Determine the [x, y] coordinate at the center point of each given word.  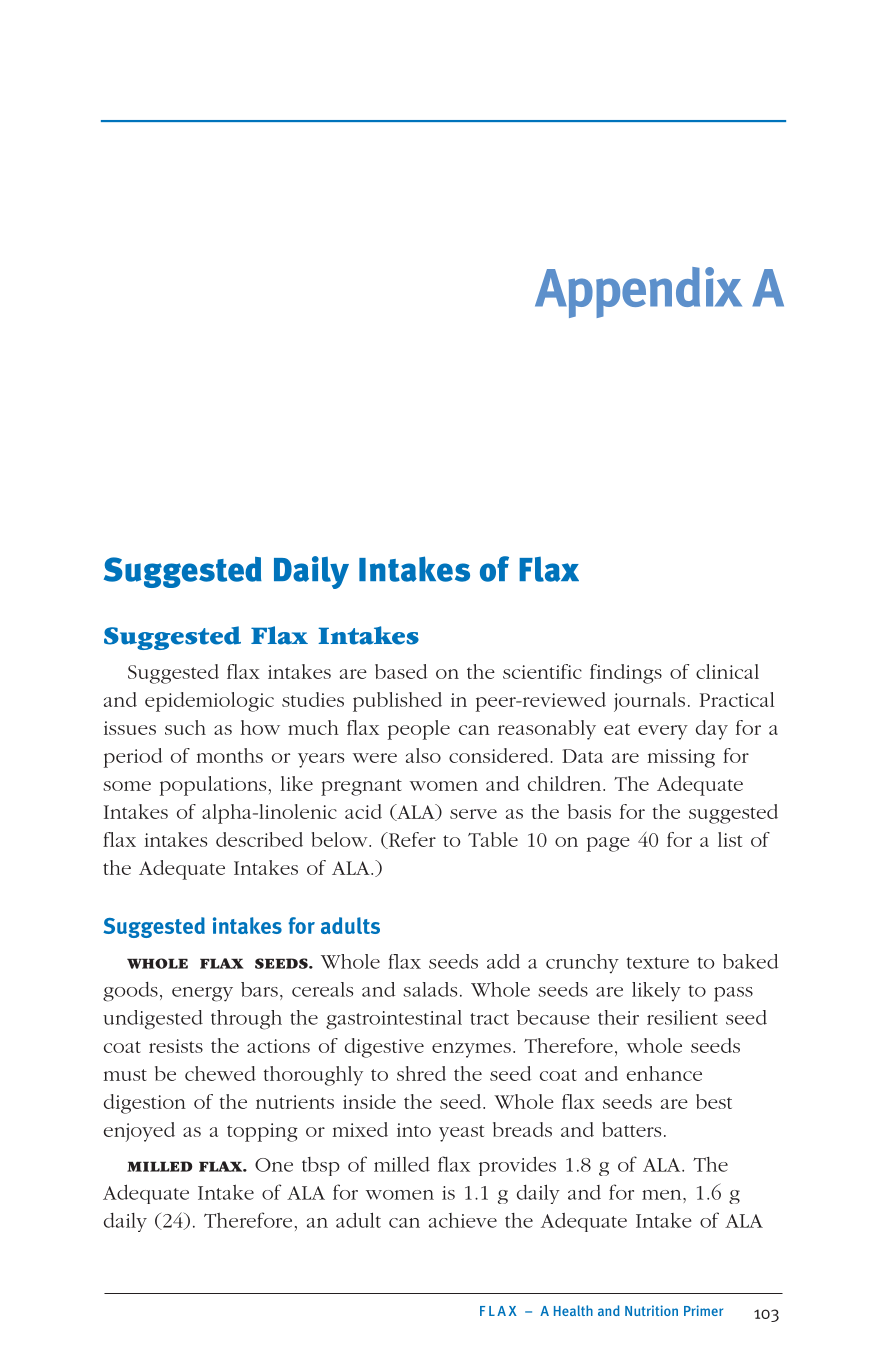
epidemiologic [209, 702]
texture [658, 963]
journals [649, 702]
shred [421, 1073]
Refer [411, 840]
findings [626, 674]
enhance [664, 1073]
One [274, 1165]
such [185, 727]
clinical [727, 671]
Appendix [638, 292]
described [259, 839]
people [419, 730]
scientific [542, 671]
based [401, 671]
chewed [220, 1073]
